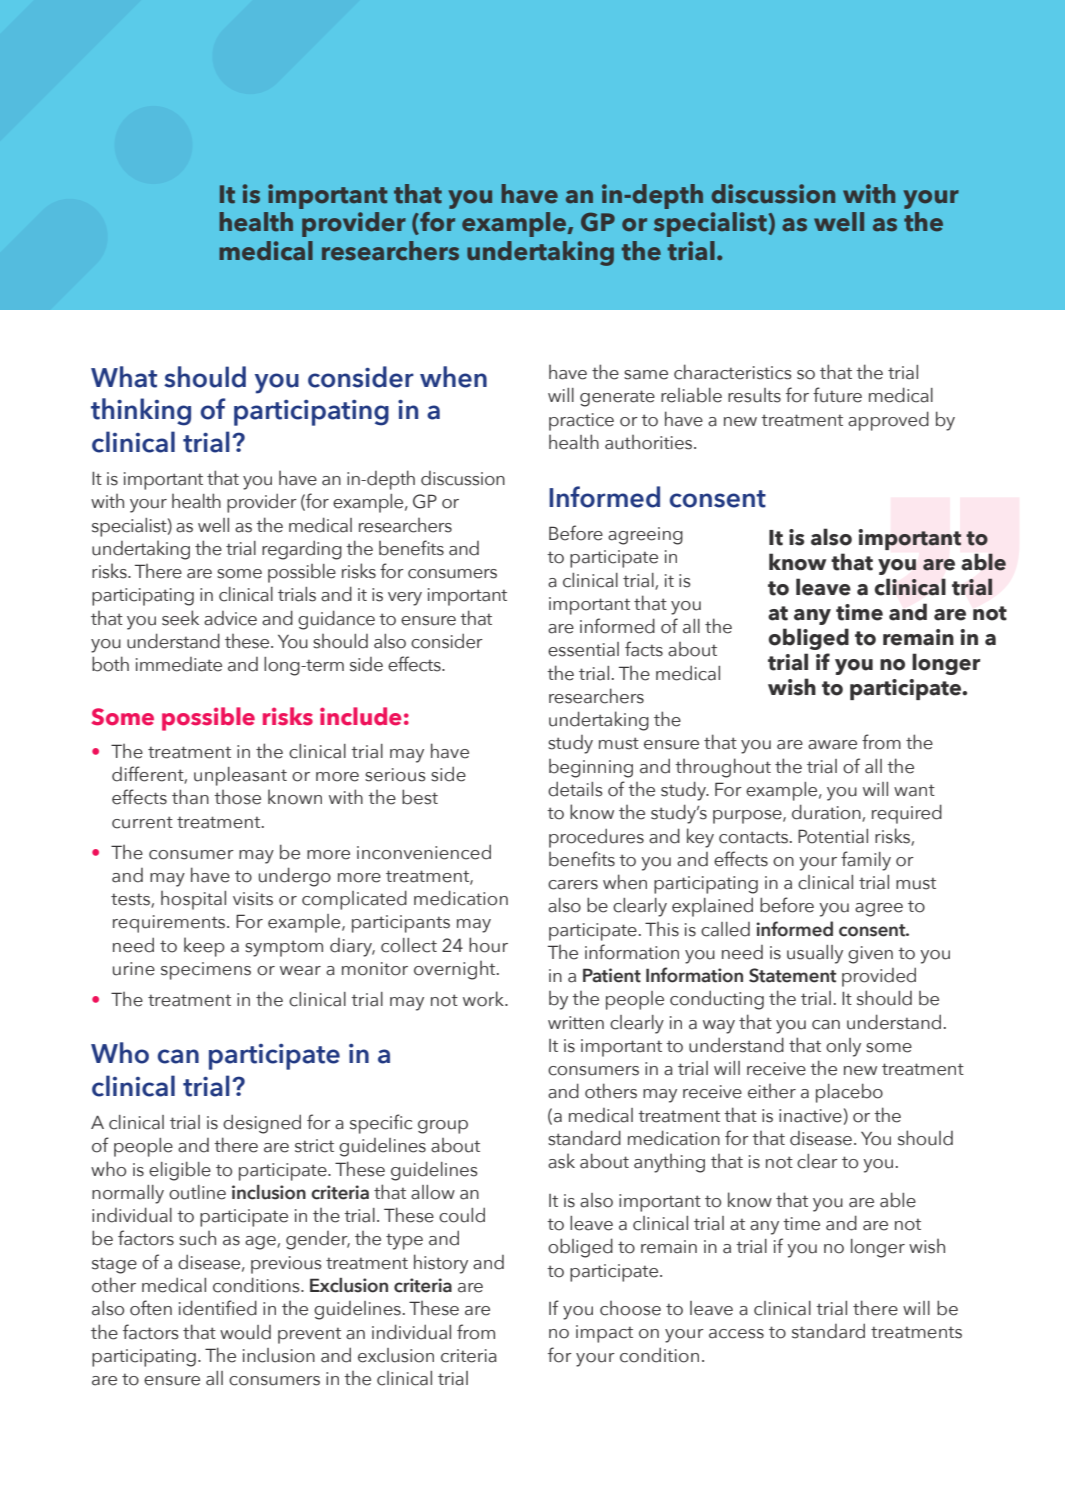 Image resolution: width=1065 pixels, height=1507 pixels. I want to click on immediate, so click(179, 664).
